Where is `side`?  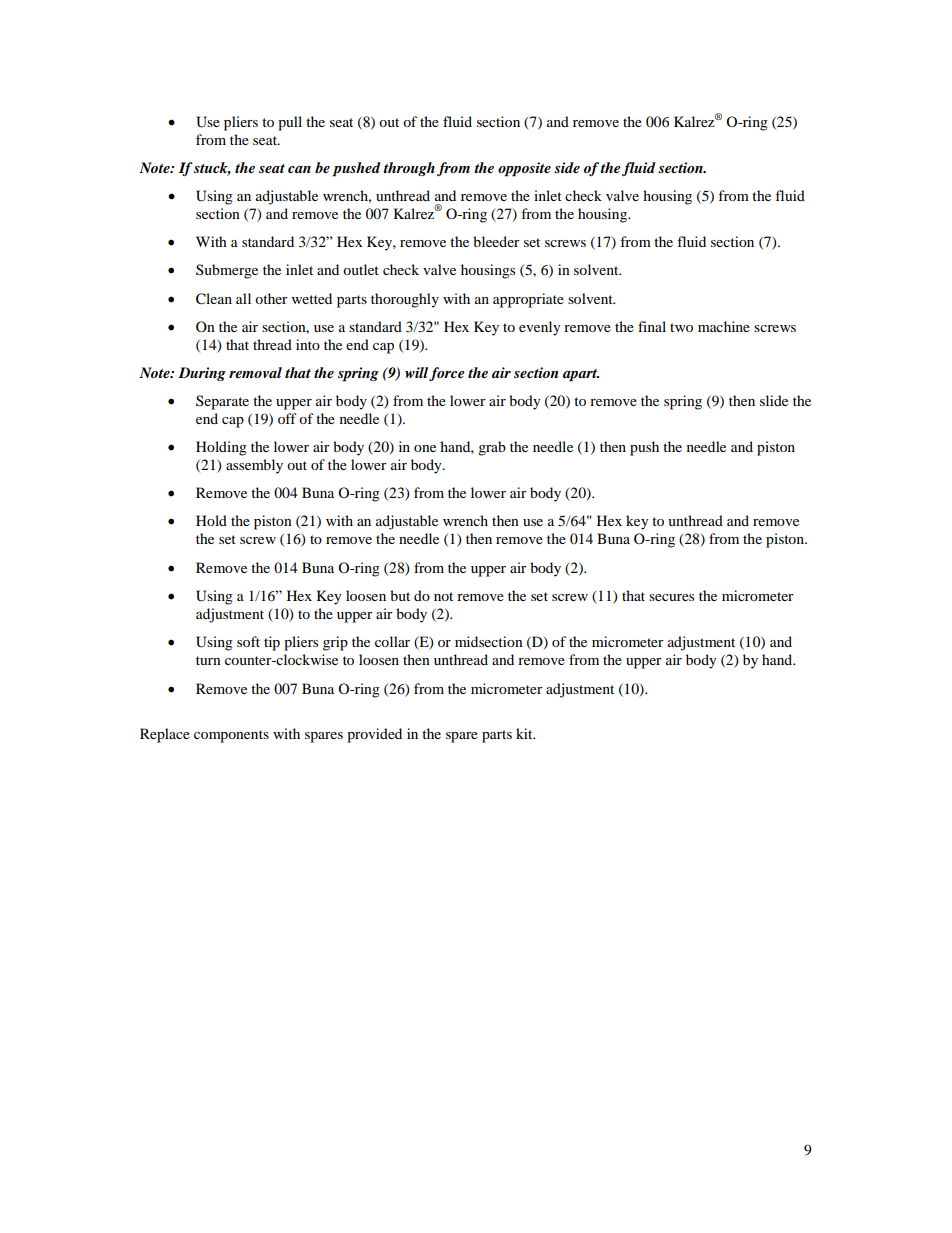
side is located at coordinates (567, 167).
